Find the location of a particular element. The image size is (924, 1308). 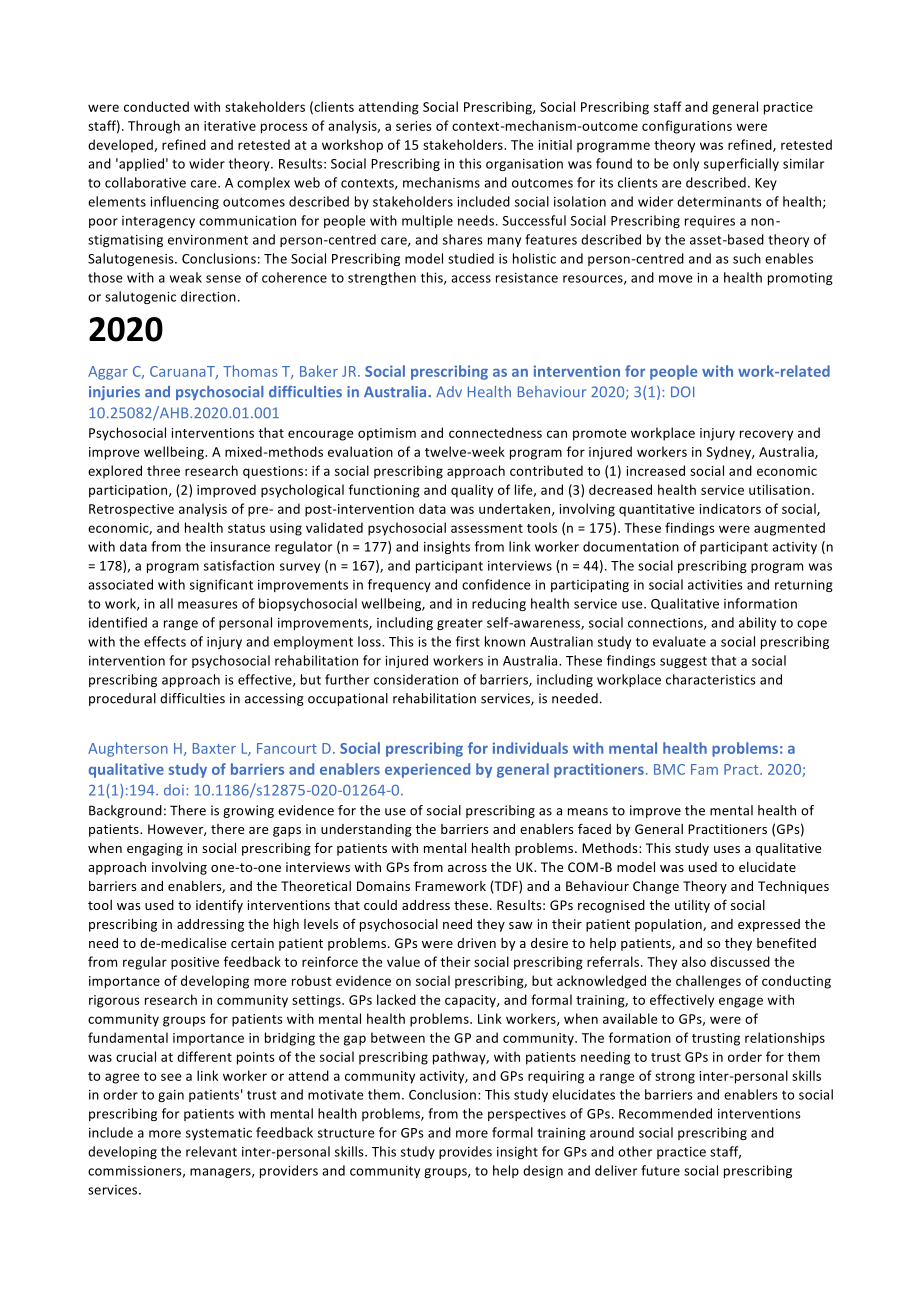

superficially is located at coordinates (741, 164).
